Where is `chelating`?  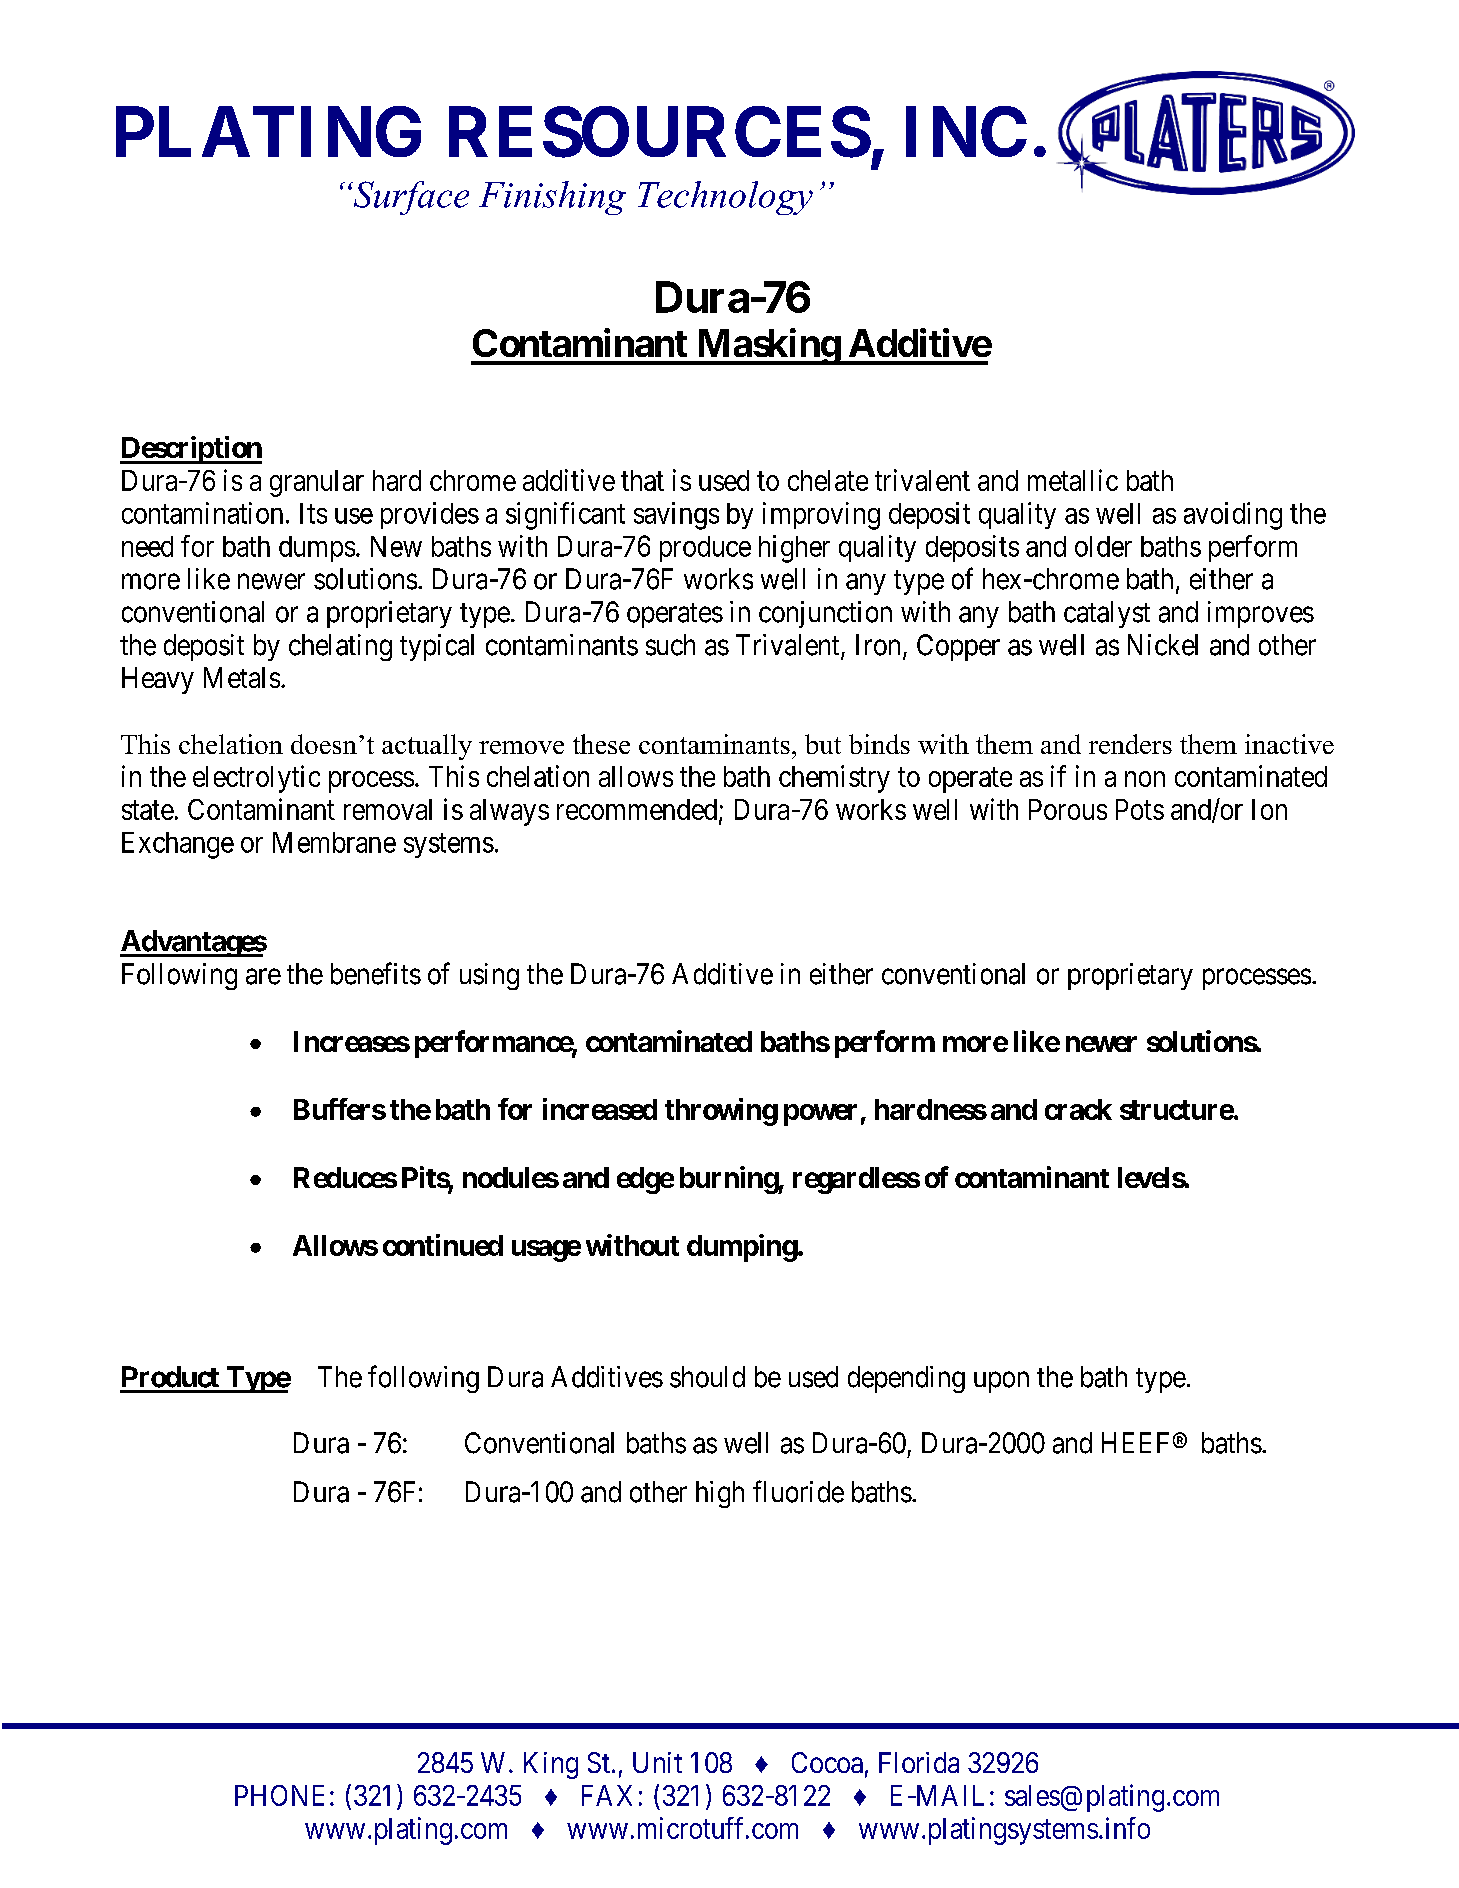
chelating is located at coordinates (340, 647).
